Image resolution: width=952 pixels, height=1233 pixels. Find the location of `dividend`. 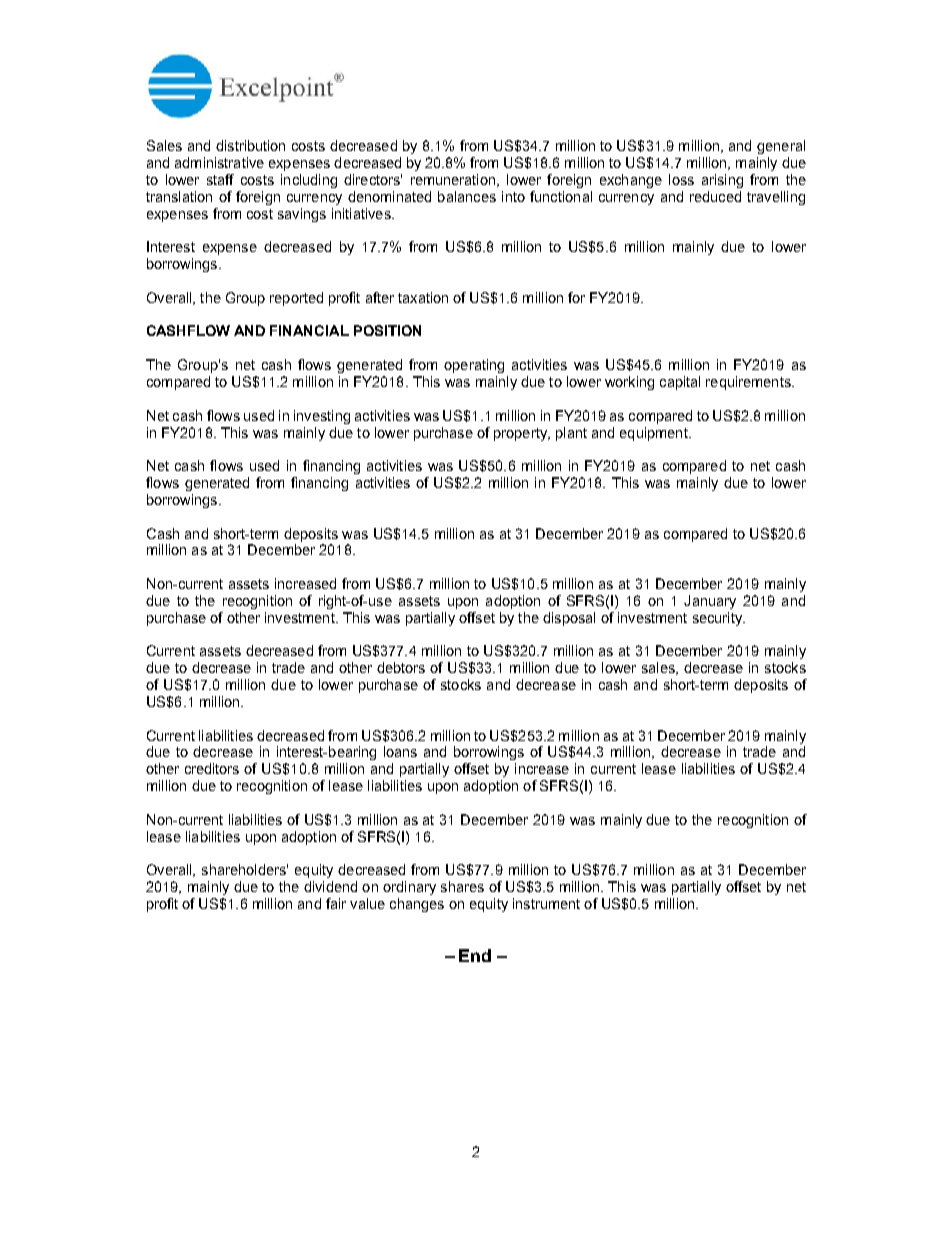

dividend is located at coordinates (330, 886).
